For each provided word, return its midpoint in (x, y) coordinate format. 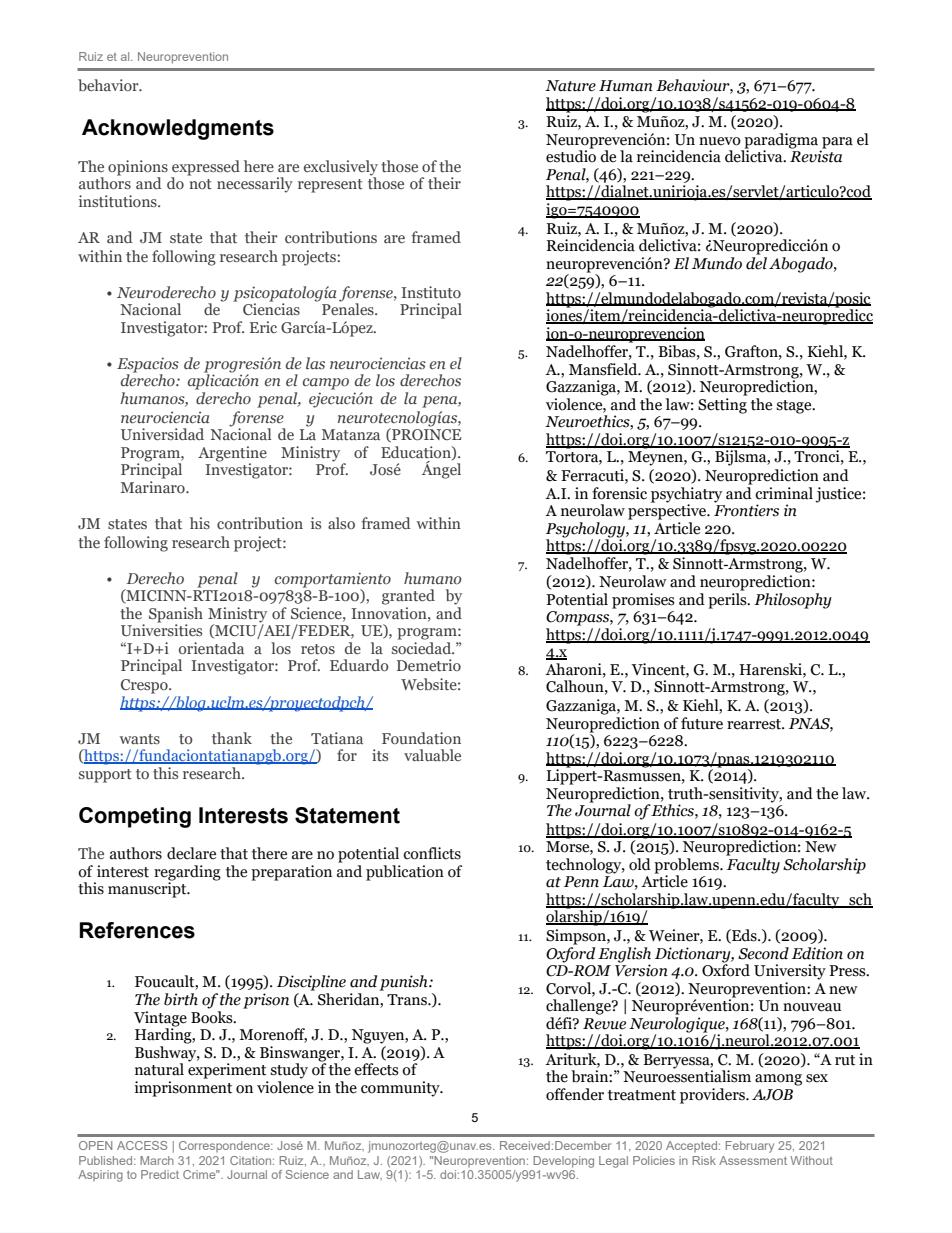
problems (687, 867)
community (401, 1089)
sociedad (423, 646)
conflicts (432, 853)
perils (728, 599)
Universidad (162, 434)
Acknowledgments (178, 129)
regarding (187, 874)
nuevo (720, 141)
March (157, 1160)
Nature (570, 86)
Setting (722, 406)
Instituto (431, 292)
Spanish (176, 616)
